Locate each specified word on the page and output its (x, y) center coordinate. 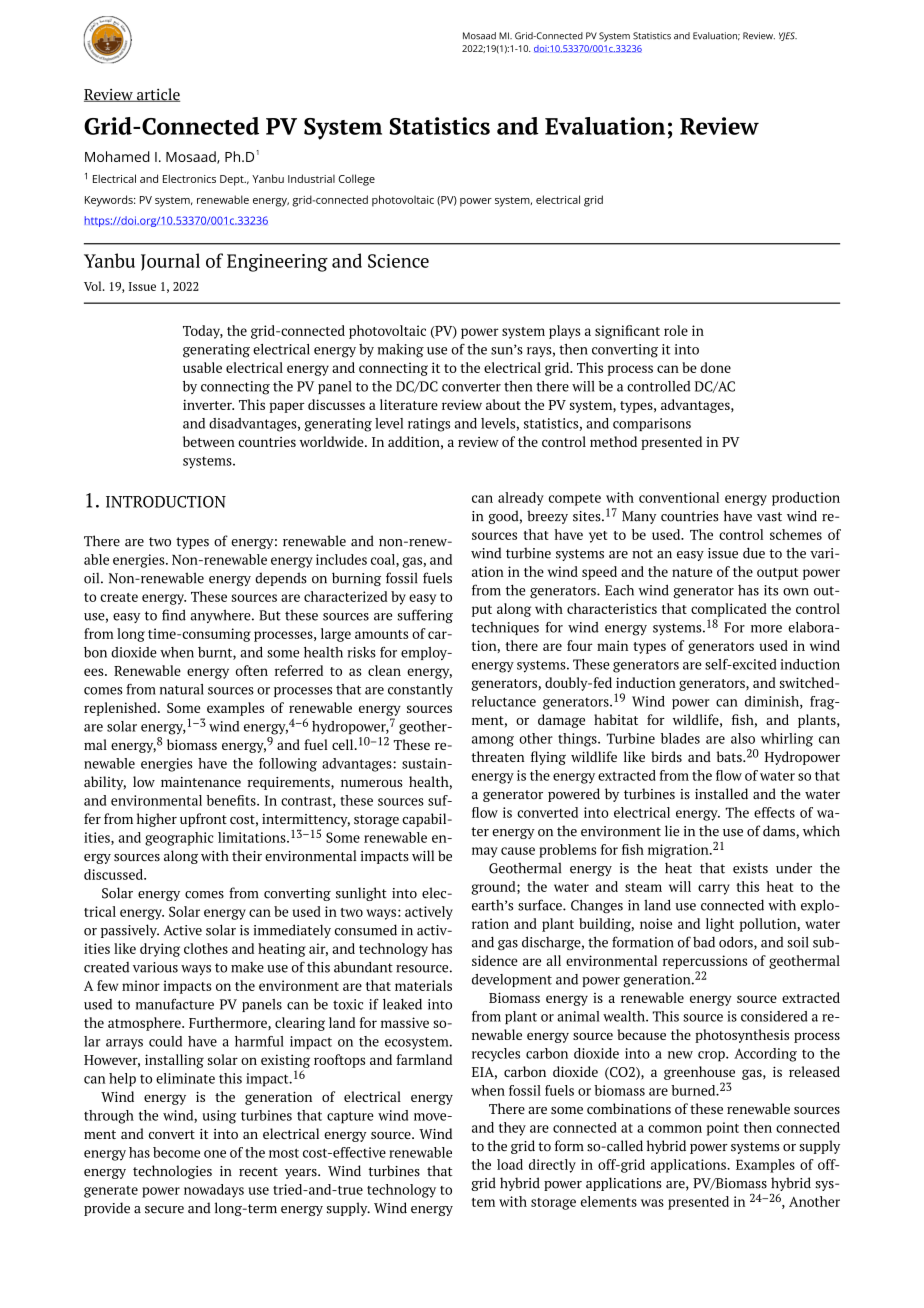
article (157, 95)
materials (423, 985)
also (743, 738)
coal (384, 560)
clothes (206, 948)
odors (737, 943)
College (357, 180)
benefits (232, 800)
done (716, 367)
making (401, 351)
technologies (172, 1172)
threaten (498, 756)
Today (203, 332)
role (676, 330)
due (754, 553)
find (174, 615)
